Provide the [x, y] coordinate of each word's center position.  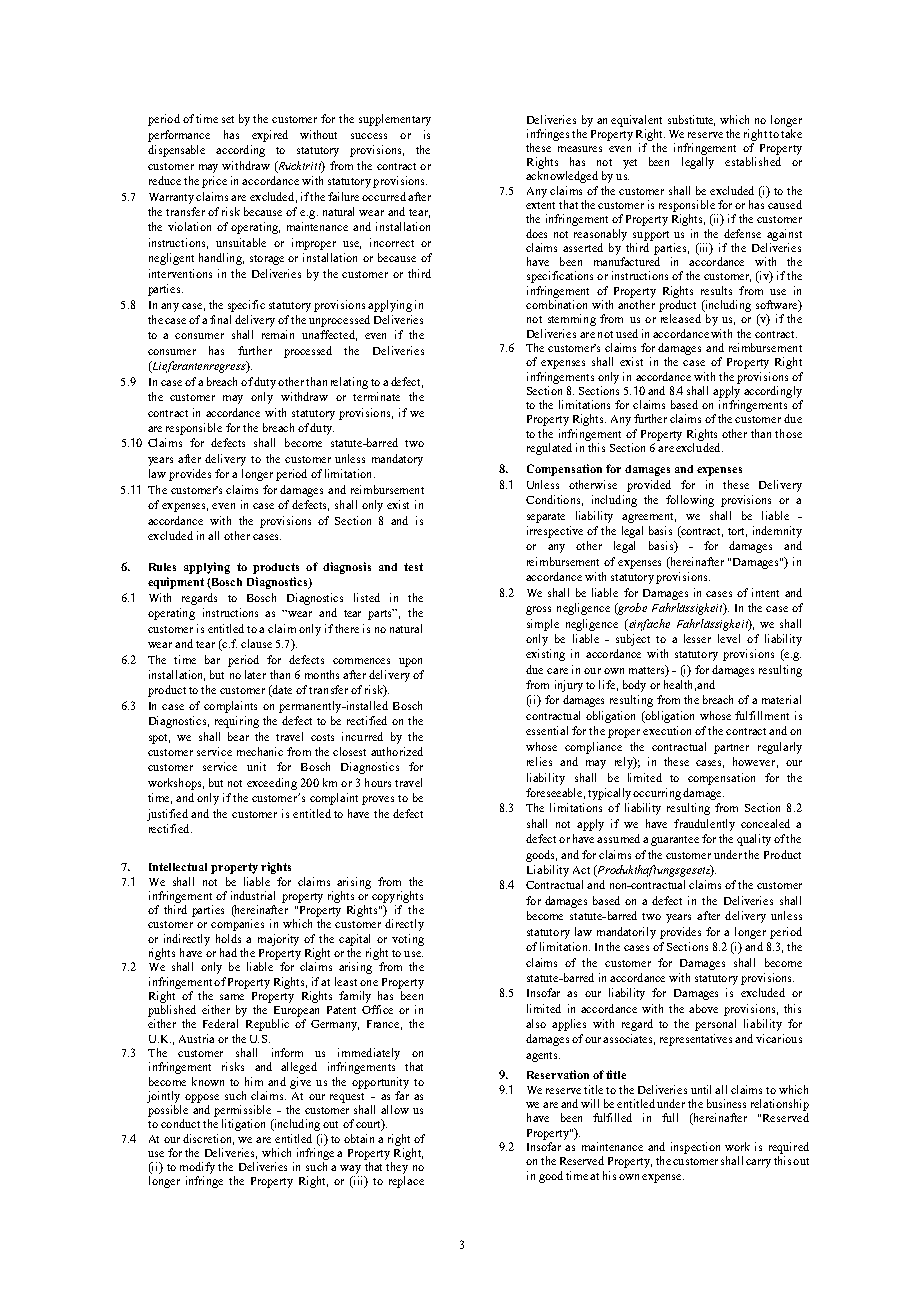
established [753, 161]
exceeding [272, 784]
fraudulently [704, 825]
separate [546, 518]
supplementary [395, 120]
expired [270, 136]
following [690, 501]
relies [539, 761]
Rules [162, 567]
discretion [208, 1139]
